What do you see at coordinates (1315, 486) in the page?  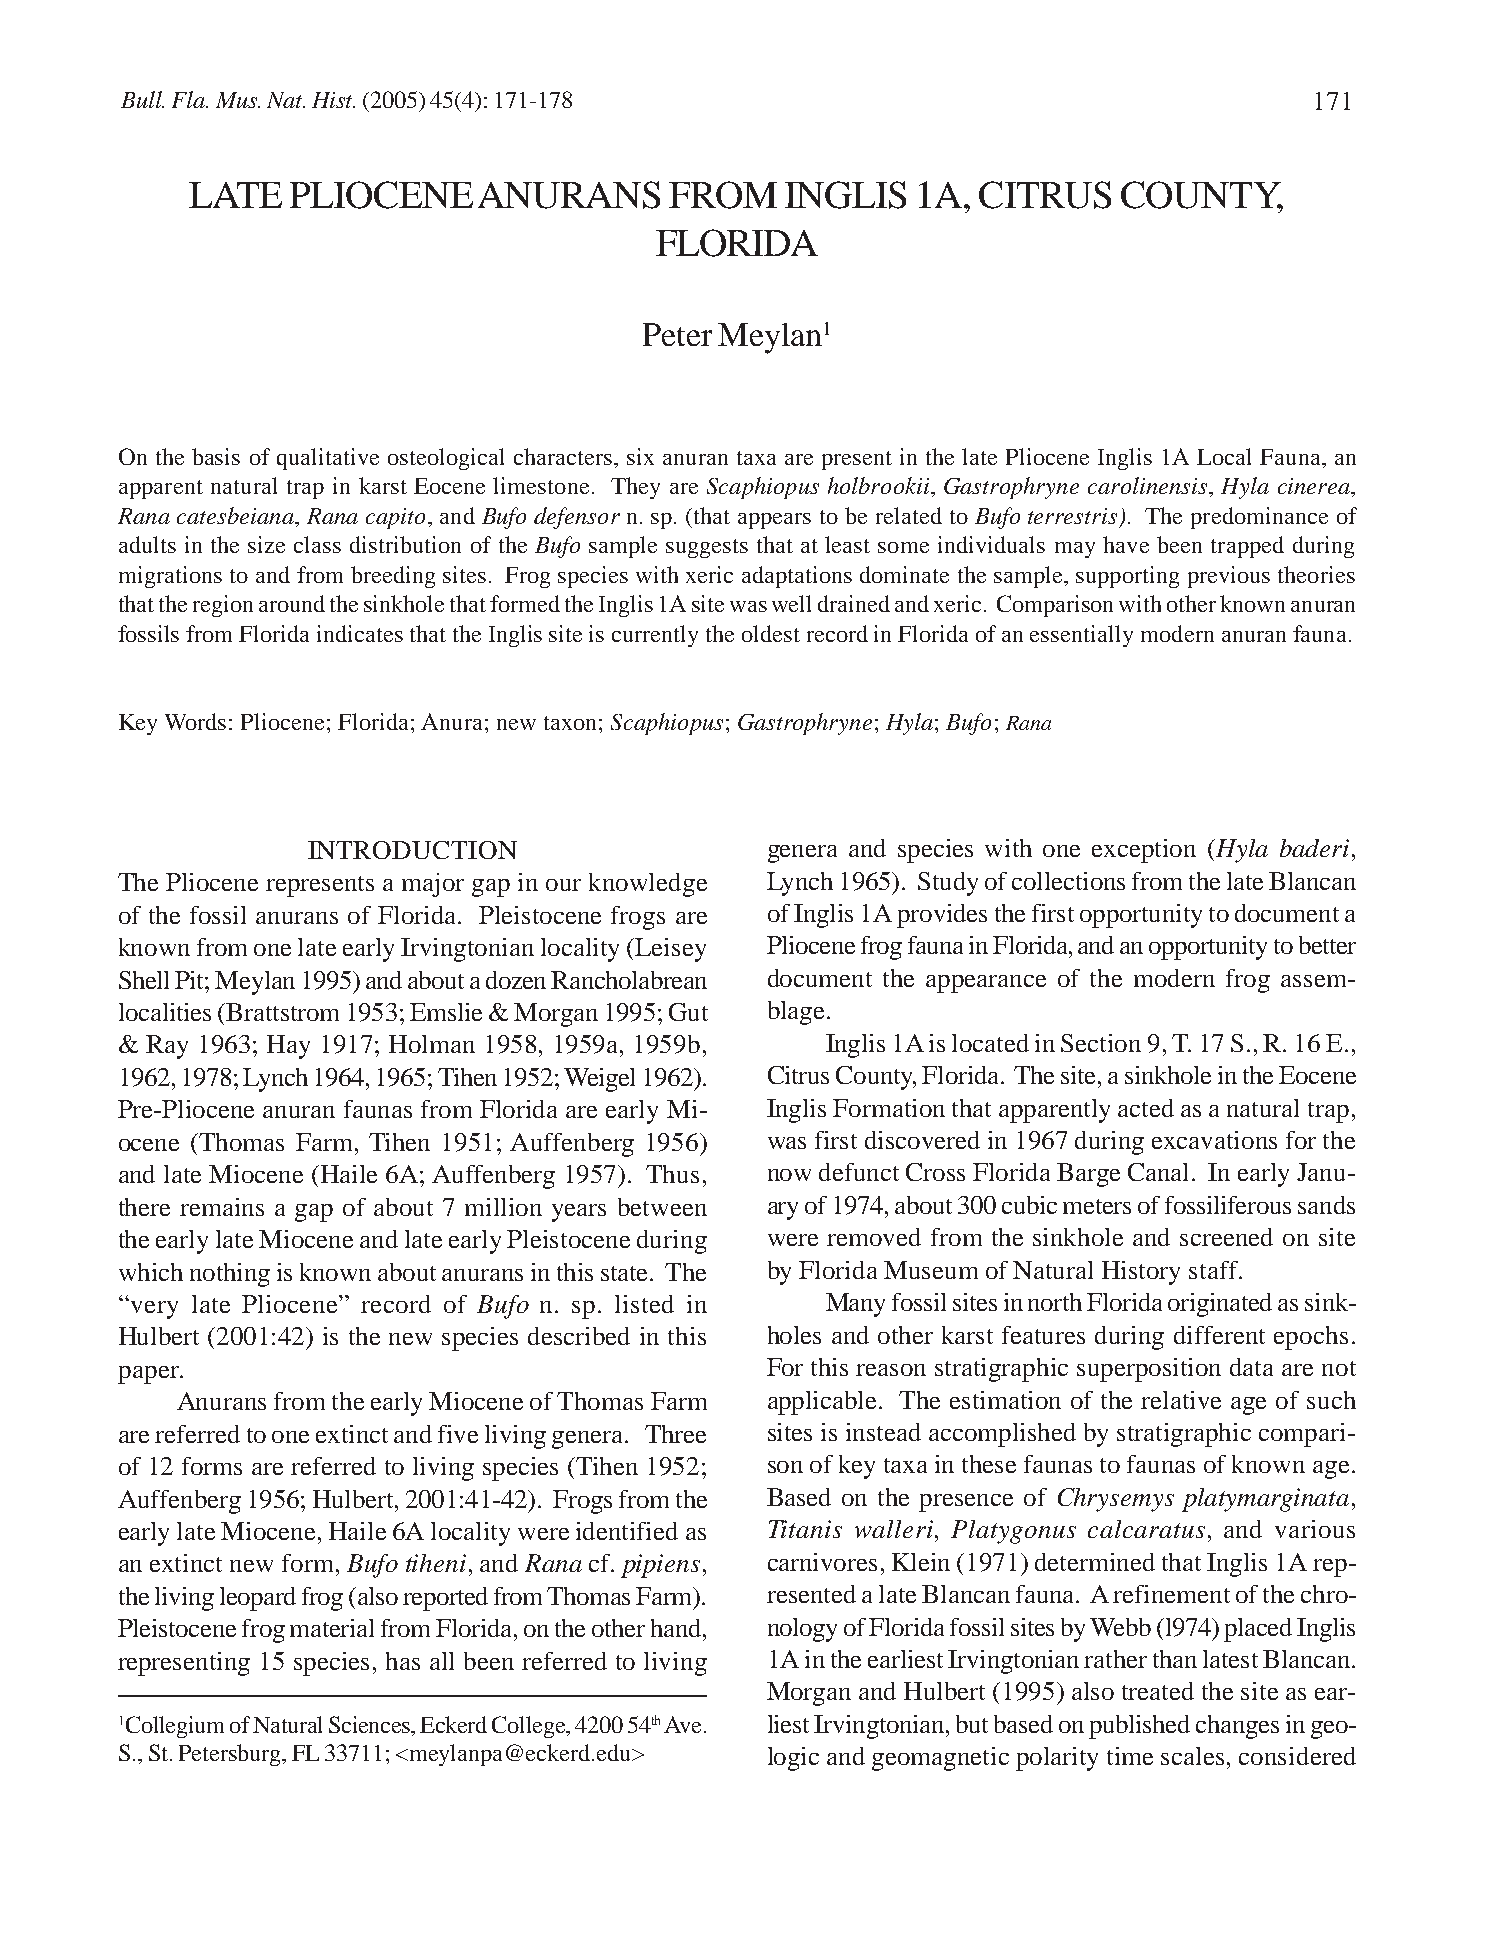 I see `cinerea` at bounding box center [1315, 486].
